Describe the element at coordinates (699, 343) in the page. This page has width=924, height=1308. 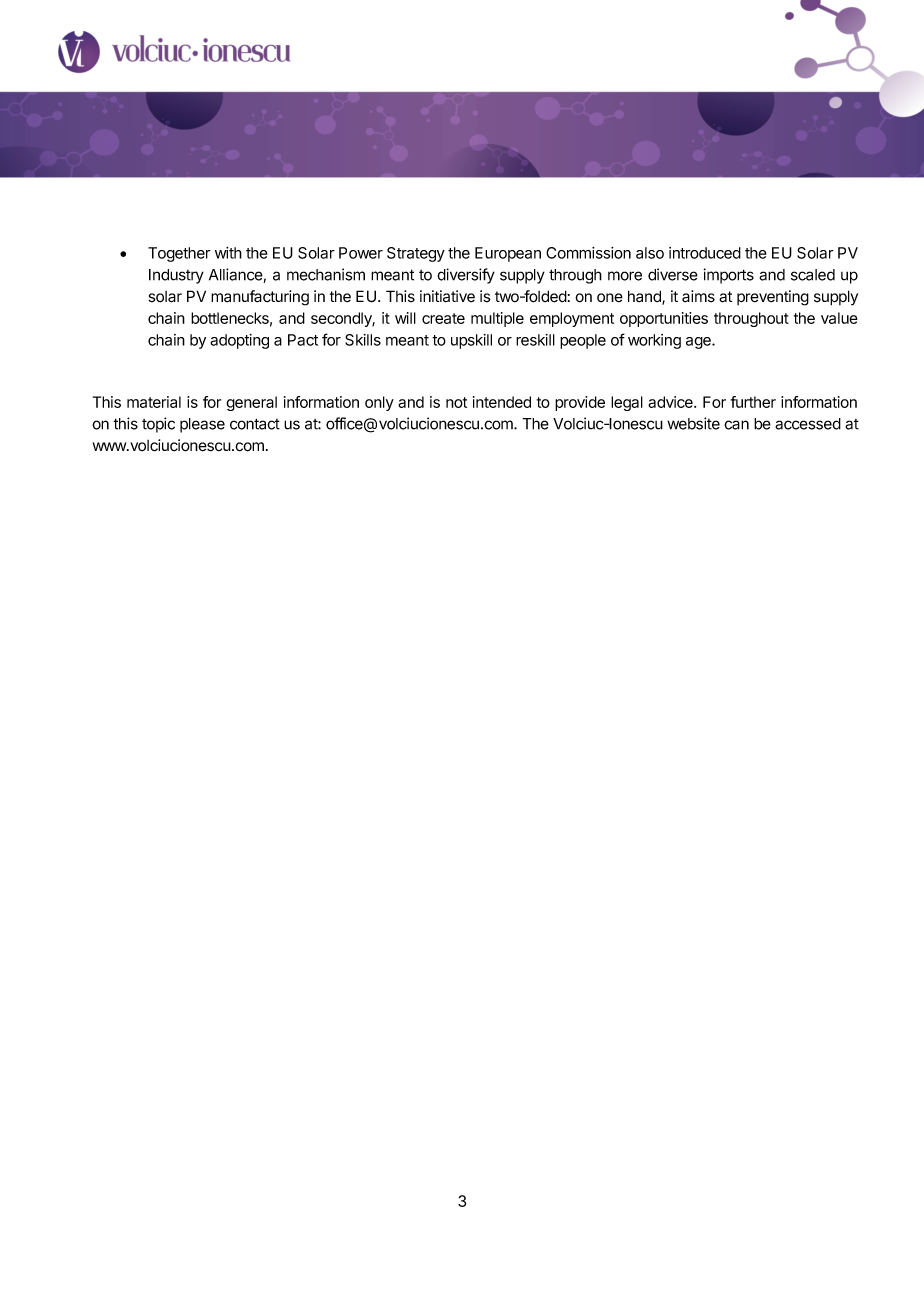
I see `age` at that location.
